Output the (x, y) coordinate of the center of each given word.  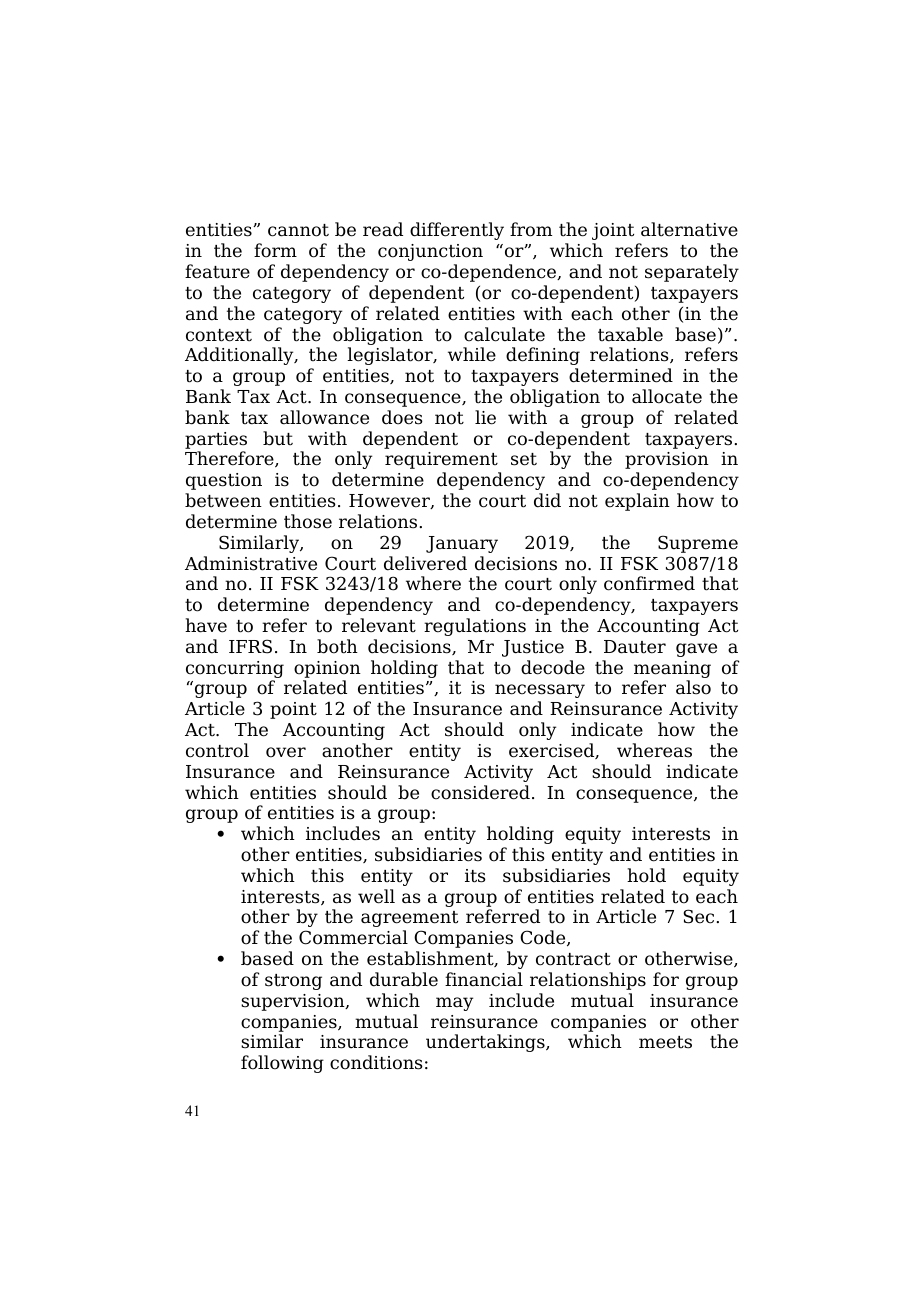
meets (665, 1042)
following (282, 1064)
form (275, 250)
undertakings (486, 1043)
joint (613, 231)
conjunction (430, 252)
